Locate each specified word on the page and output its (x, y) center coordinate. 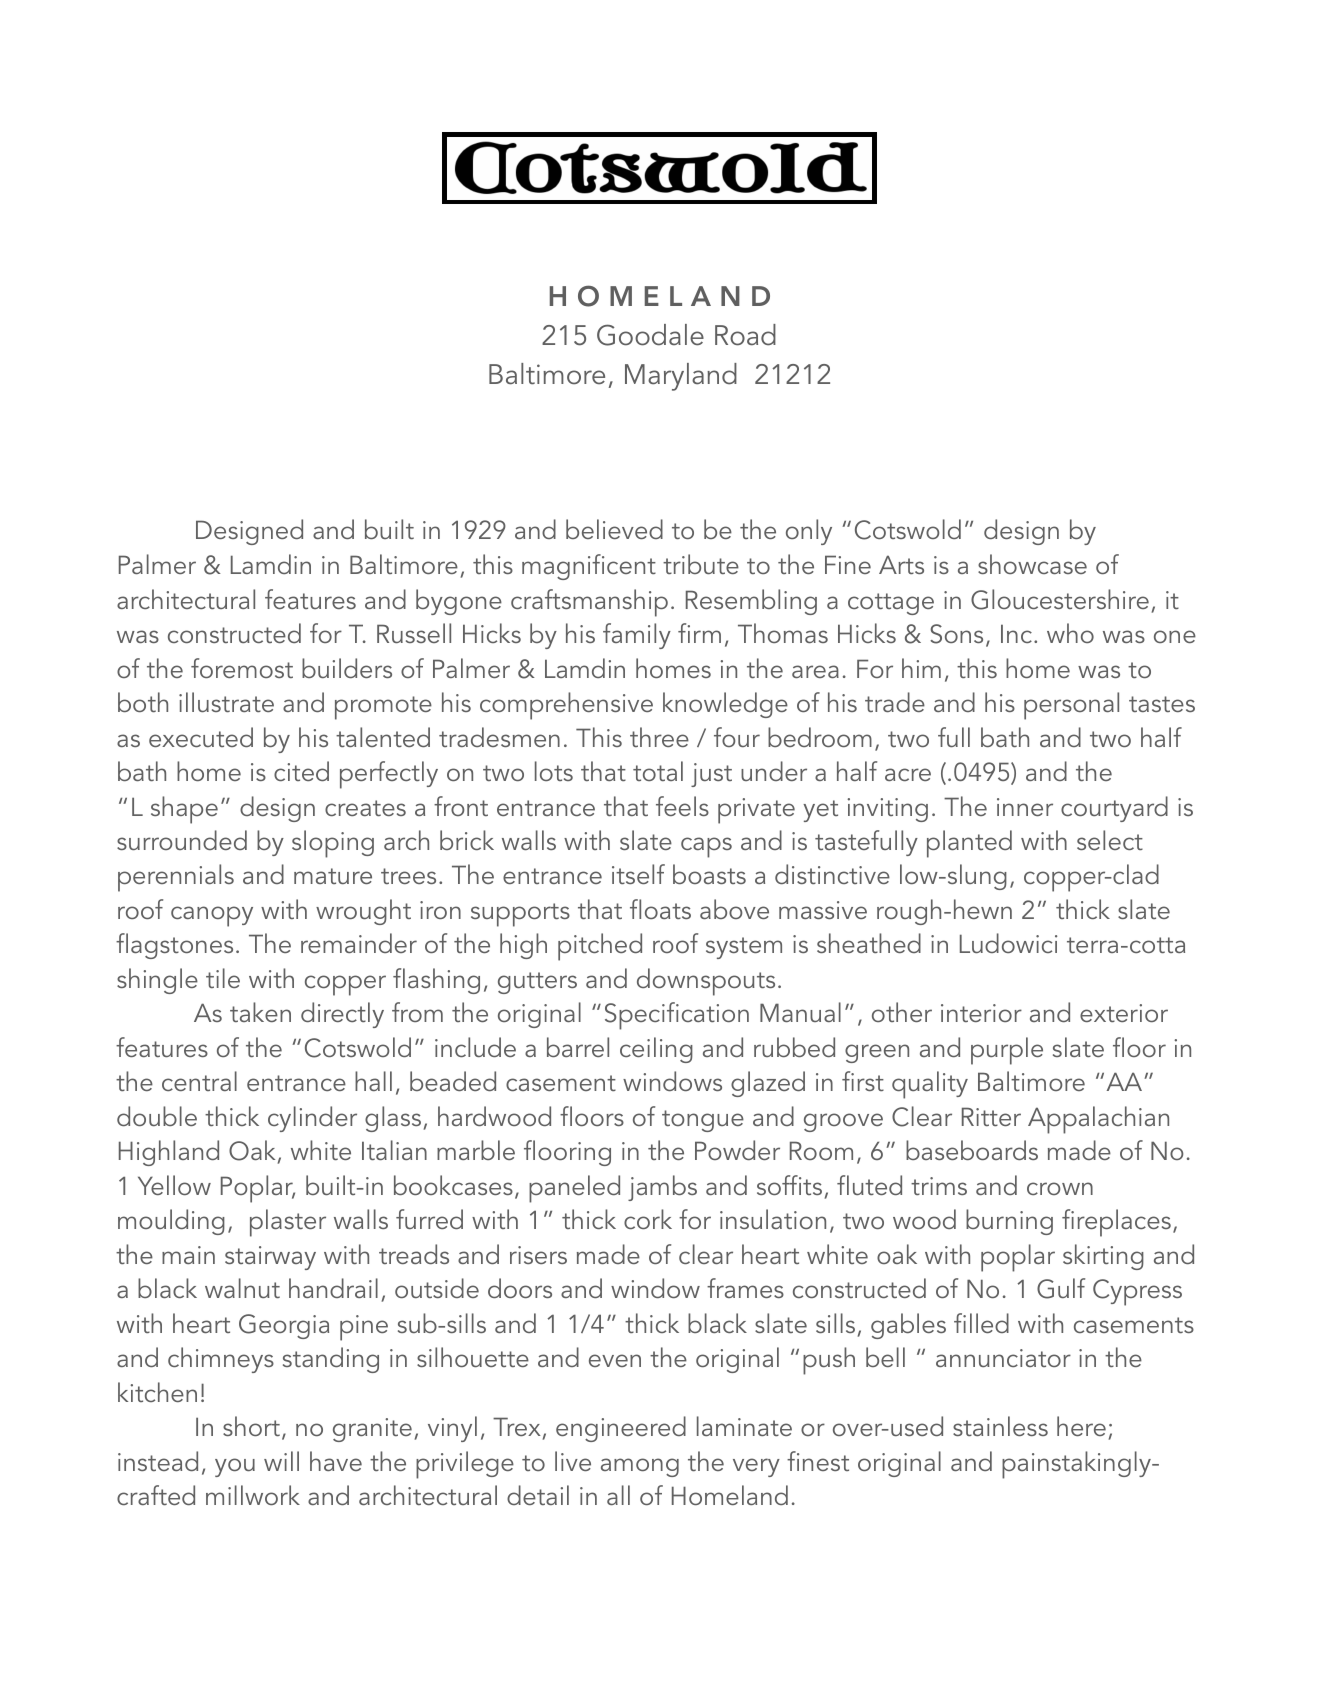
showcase (1032, 564)
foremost (242, 668)
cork (648, 1219)
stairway (270, 1258)
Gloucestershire (1060, 599)
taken (260, 1012)
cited (301, 771)
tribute (701, 564)
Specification (677, 1016)
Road (745, 335)
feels (682, 806)
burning (1009, 1222)
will (281, 1461)
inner (1025, 807)
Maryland (681, 377)
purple (1007, 1051)
